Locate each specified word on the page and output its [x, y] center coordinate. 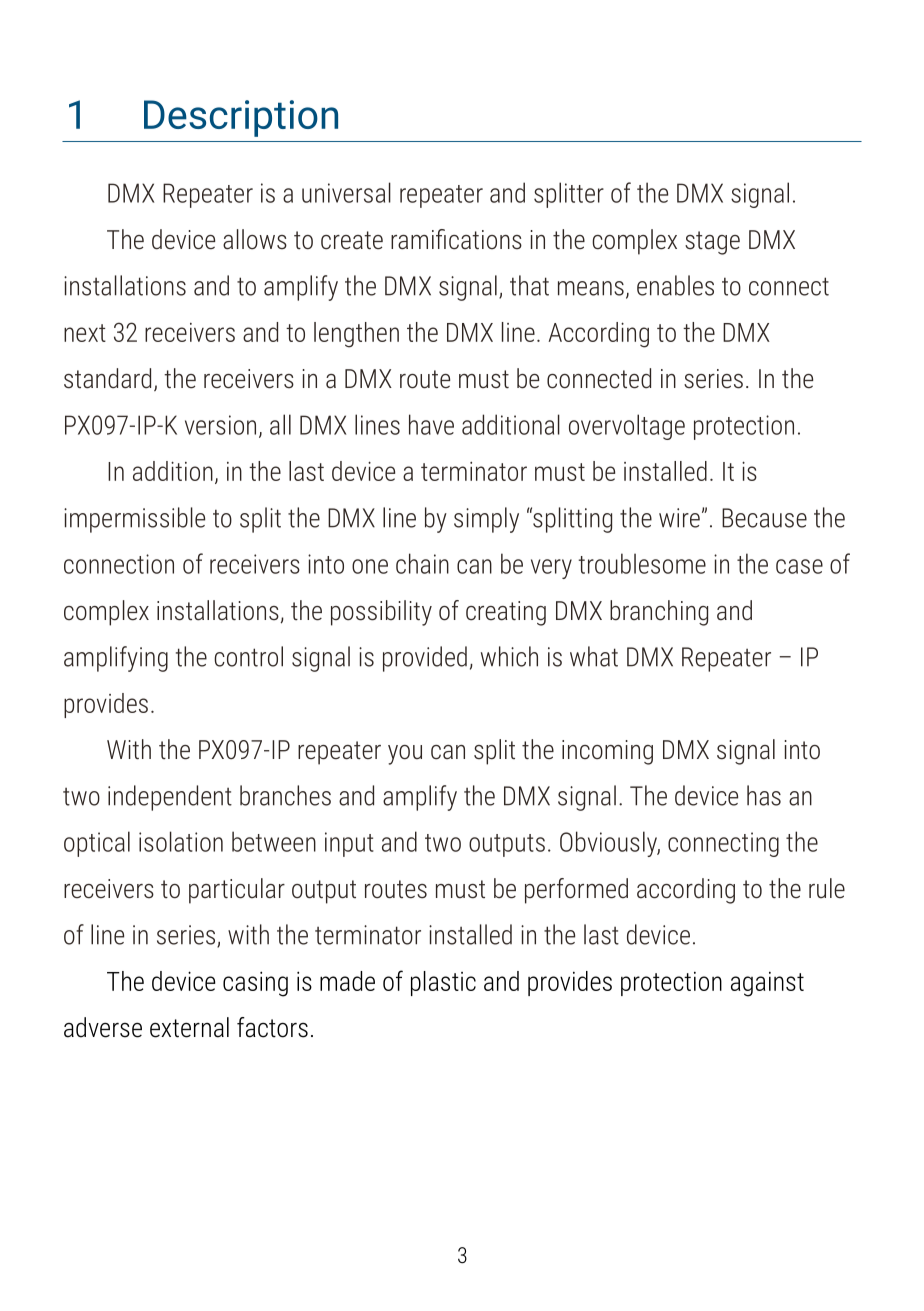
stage [712, 243]
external [189, 1027]
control [248, 656]
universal [346, 192]
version [220, 425]
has [764, 795]
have [431, 424]
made [347, 981]
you [405, 755]
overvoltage [627, 427]
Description [241, 118]
